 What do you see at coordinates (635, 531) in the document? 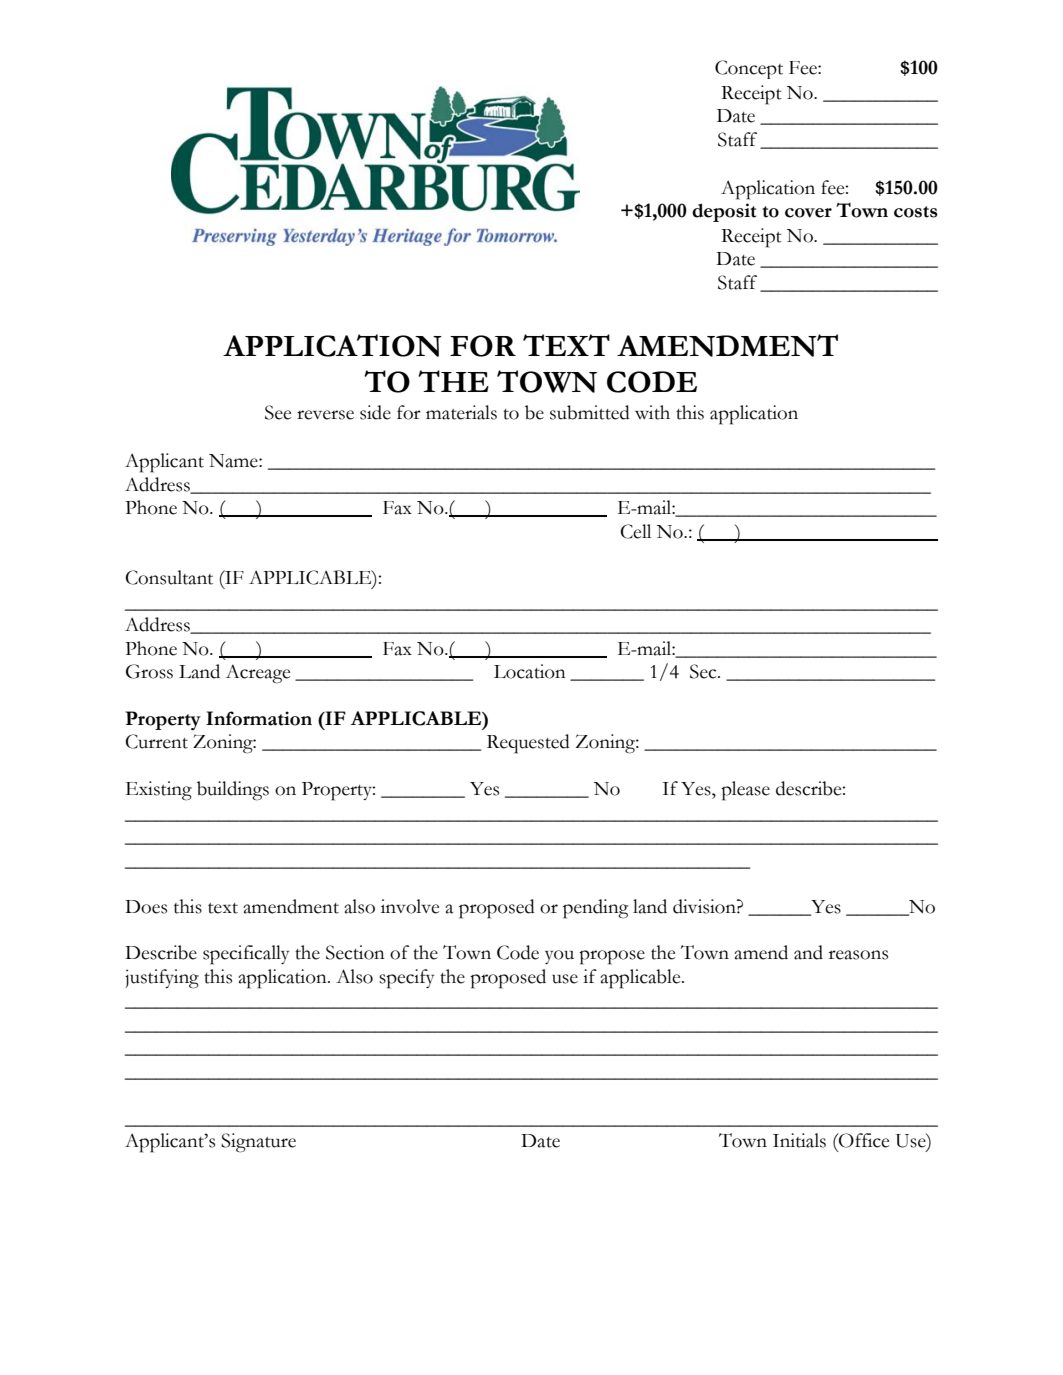
I see `Cell` at bounding box center [635, 531].
